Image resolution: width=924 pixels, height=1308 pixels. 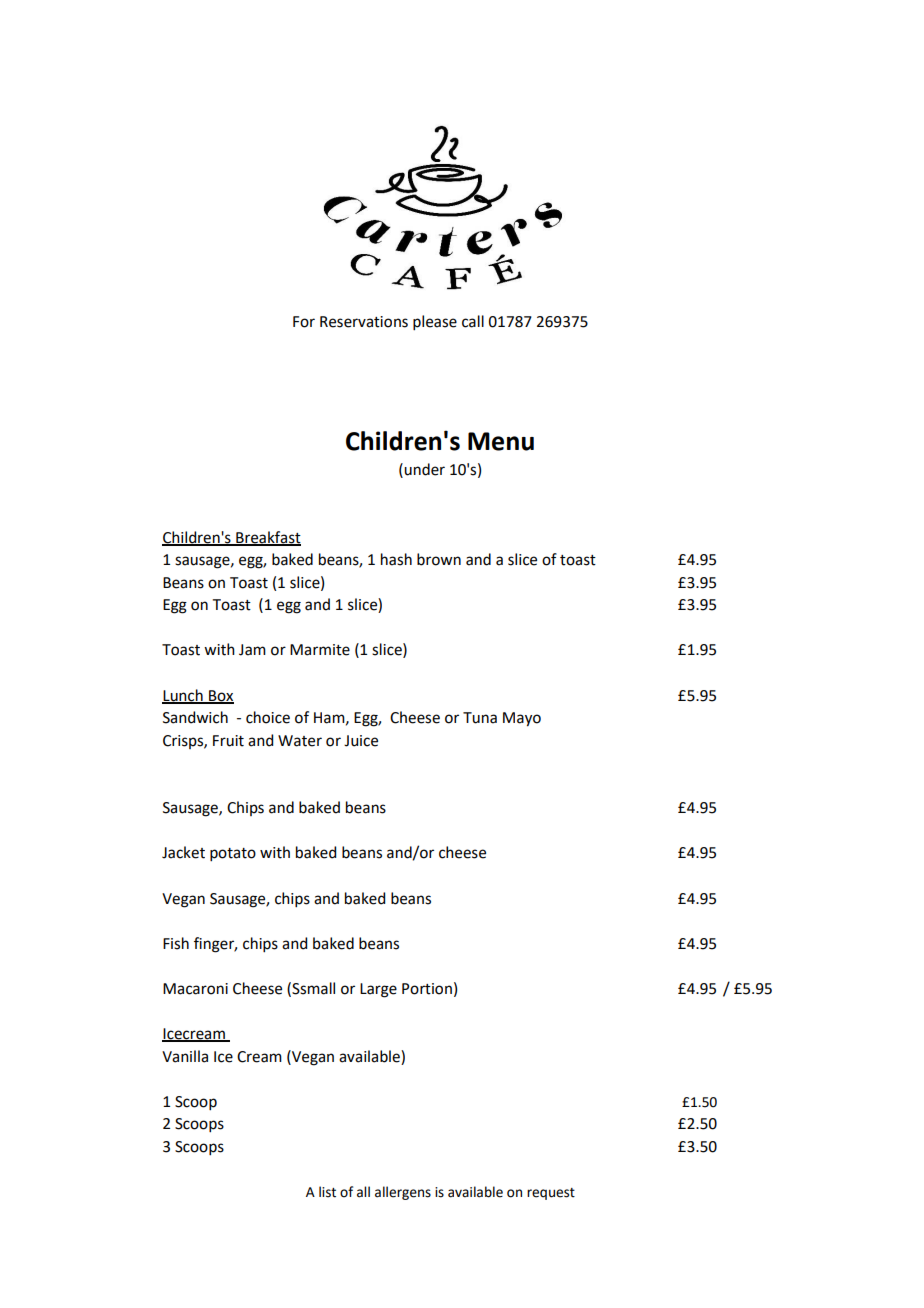 What do you see at coordinates (473, 321) in the document?
I see `call` at bounding box center [473, 321].
